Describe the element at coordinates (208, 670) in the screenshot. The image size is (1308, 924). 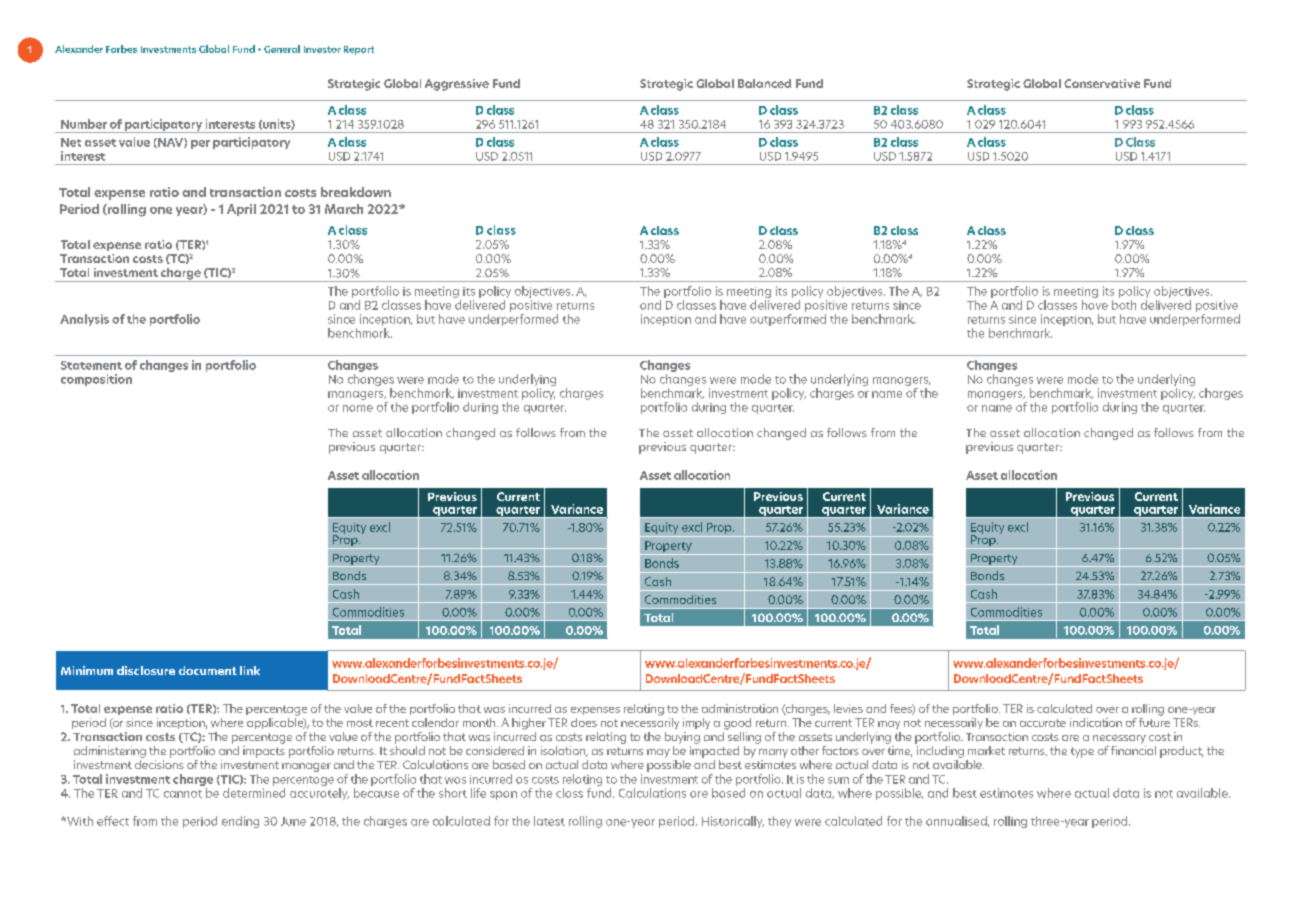
I see `document` at that location.
